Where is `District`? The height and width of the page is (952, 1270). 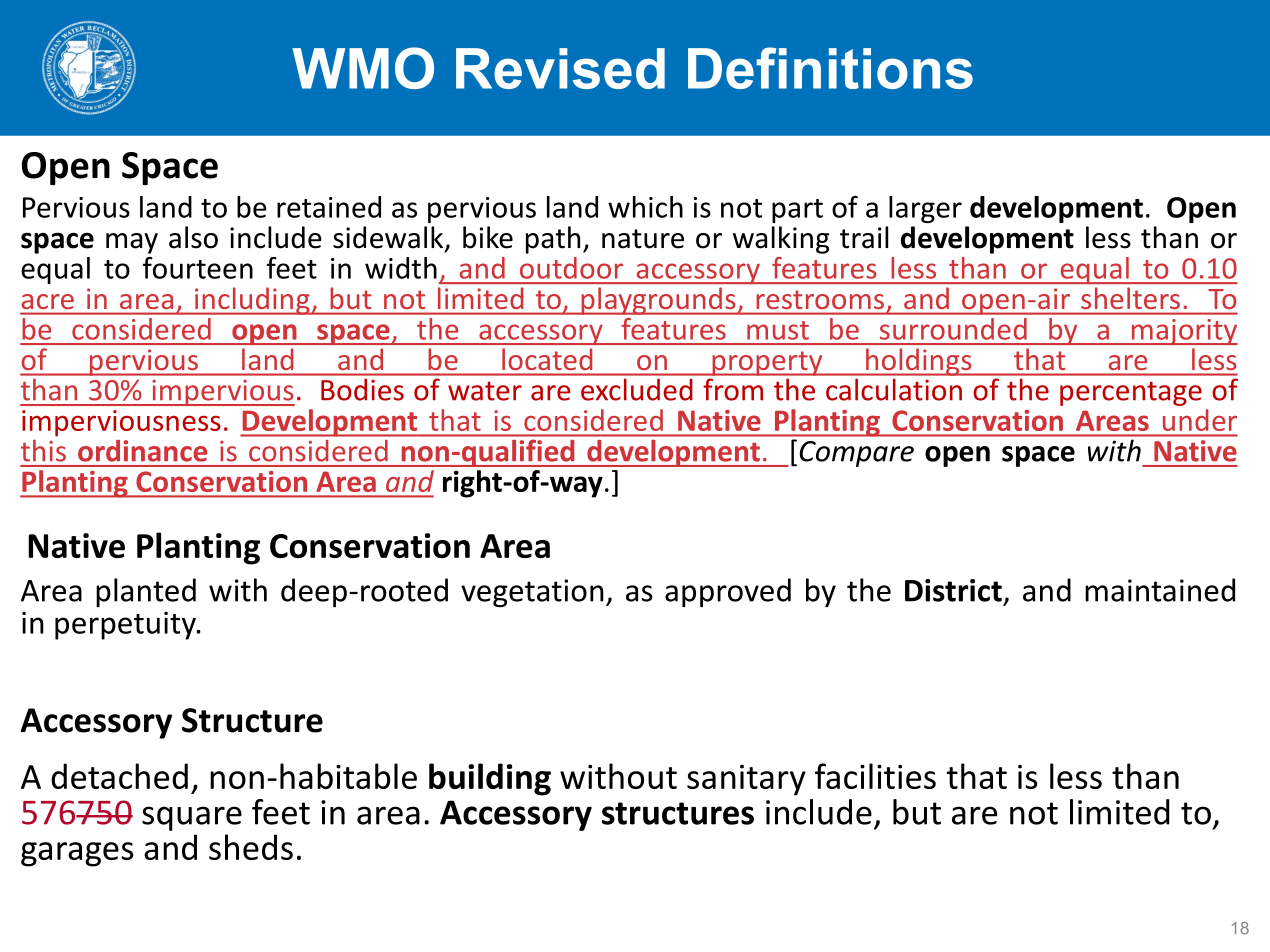
District is located at coordinates (953, 590).
